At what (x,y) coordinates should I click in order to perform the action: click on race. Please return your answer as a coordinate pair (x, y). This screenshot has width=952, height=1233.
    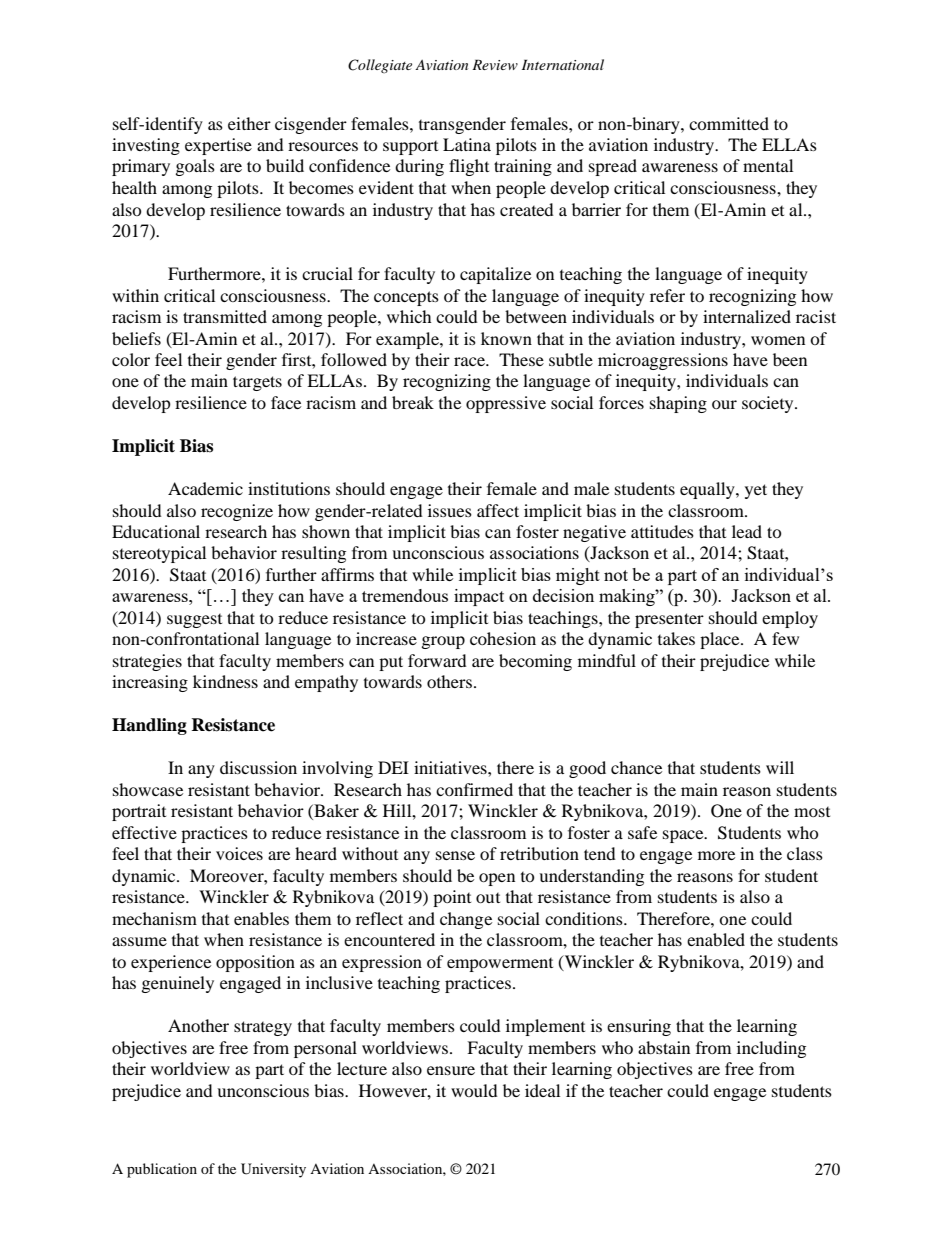
    Looking at the image, I should click on (470, 361).
